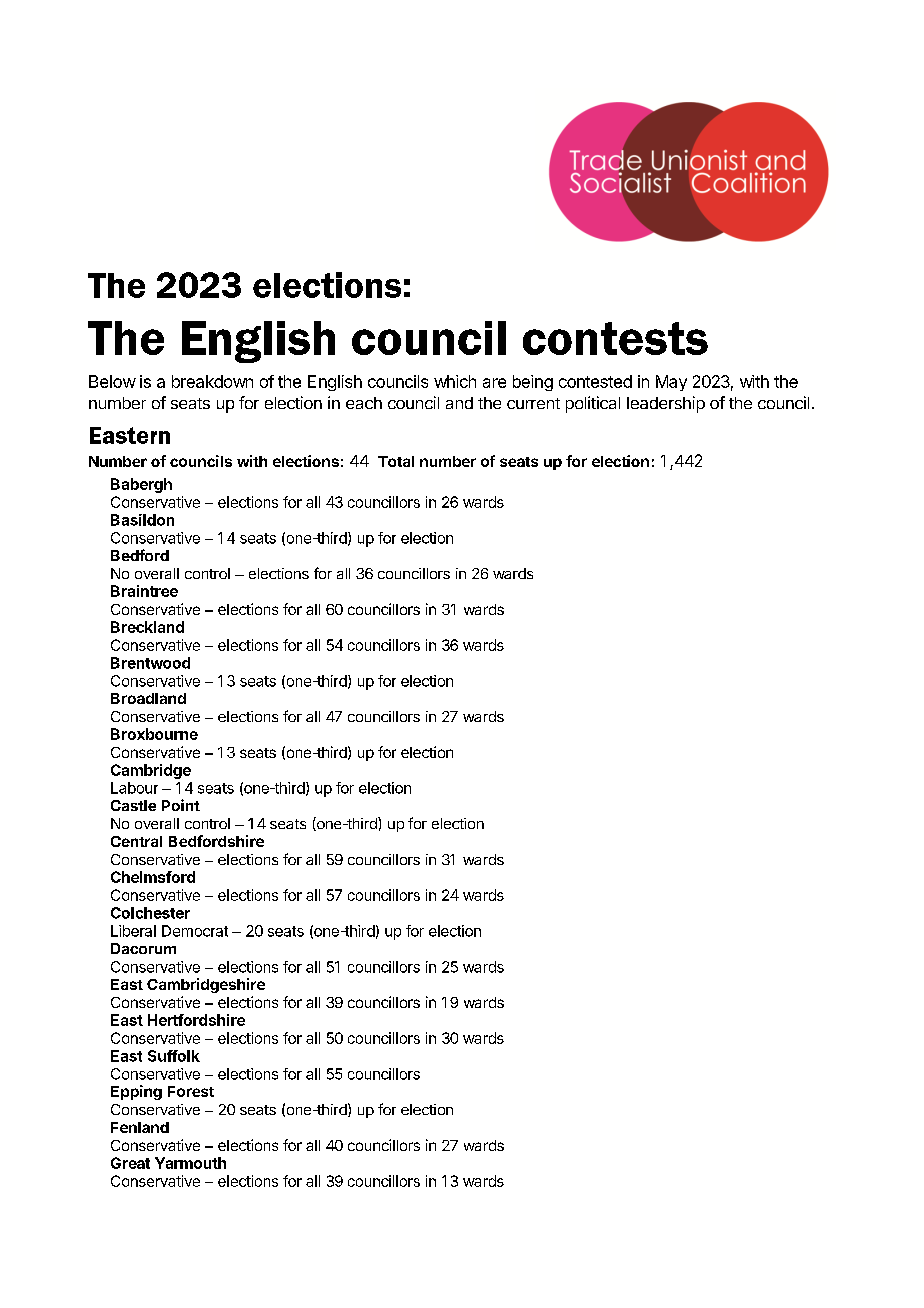  What do you see at coordinates (150, 663) in the document?
I see `Brentwood` at bounding box center [150, 663].
